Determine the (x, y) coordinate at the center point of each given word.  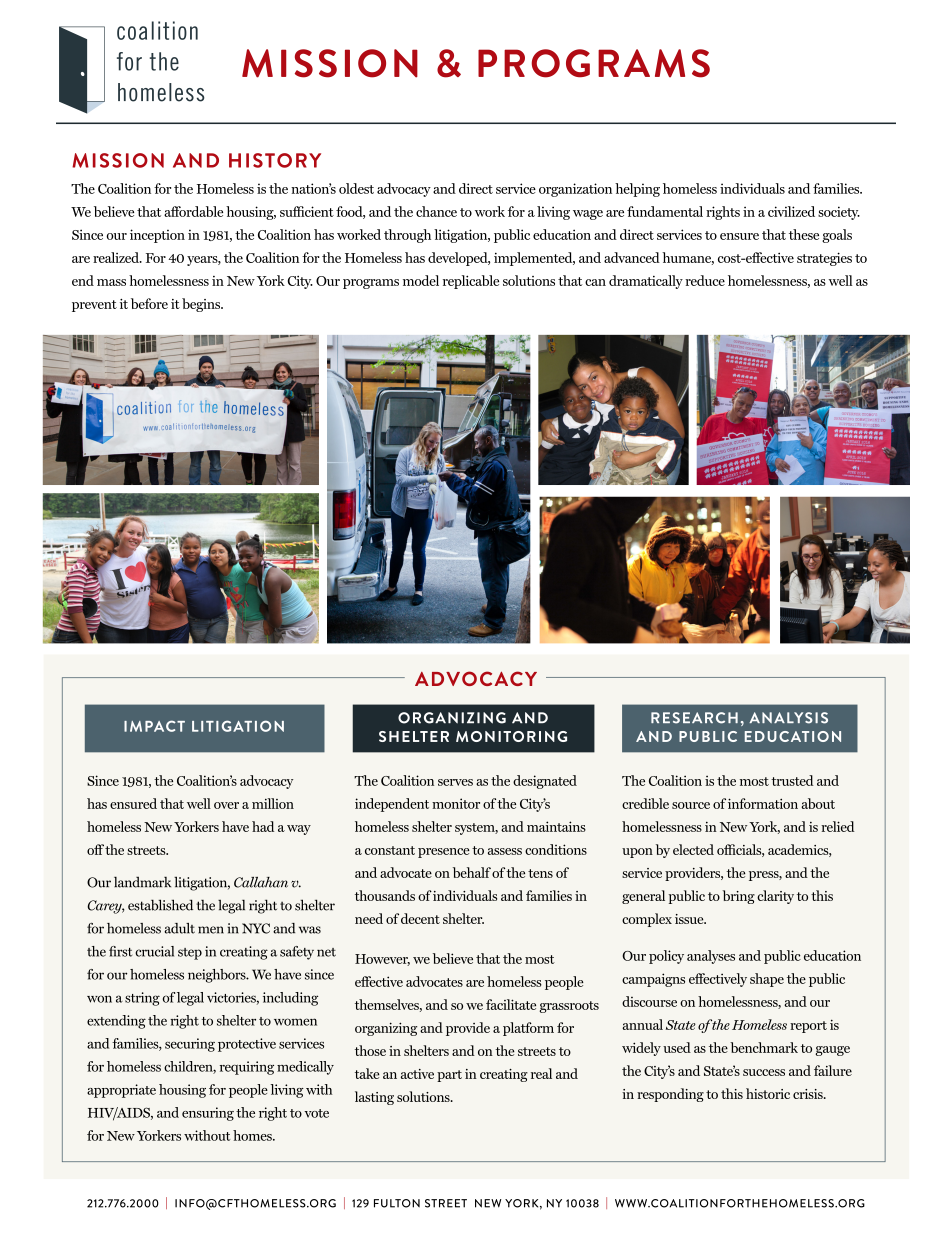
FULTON (397, 1203)
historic (768, 1093)
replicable (471, 282)
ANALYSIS (788, 718)
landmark (142, 882)
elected (693, 849)
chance (436, 211)
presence (444, 853)
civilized (791, 211)
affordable (193, 211)
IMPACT (154, 726)
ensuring (208, 1114)
